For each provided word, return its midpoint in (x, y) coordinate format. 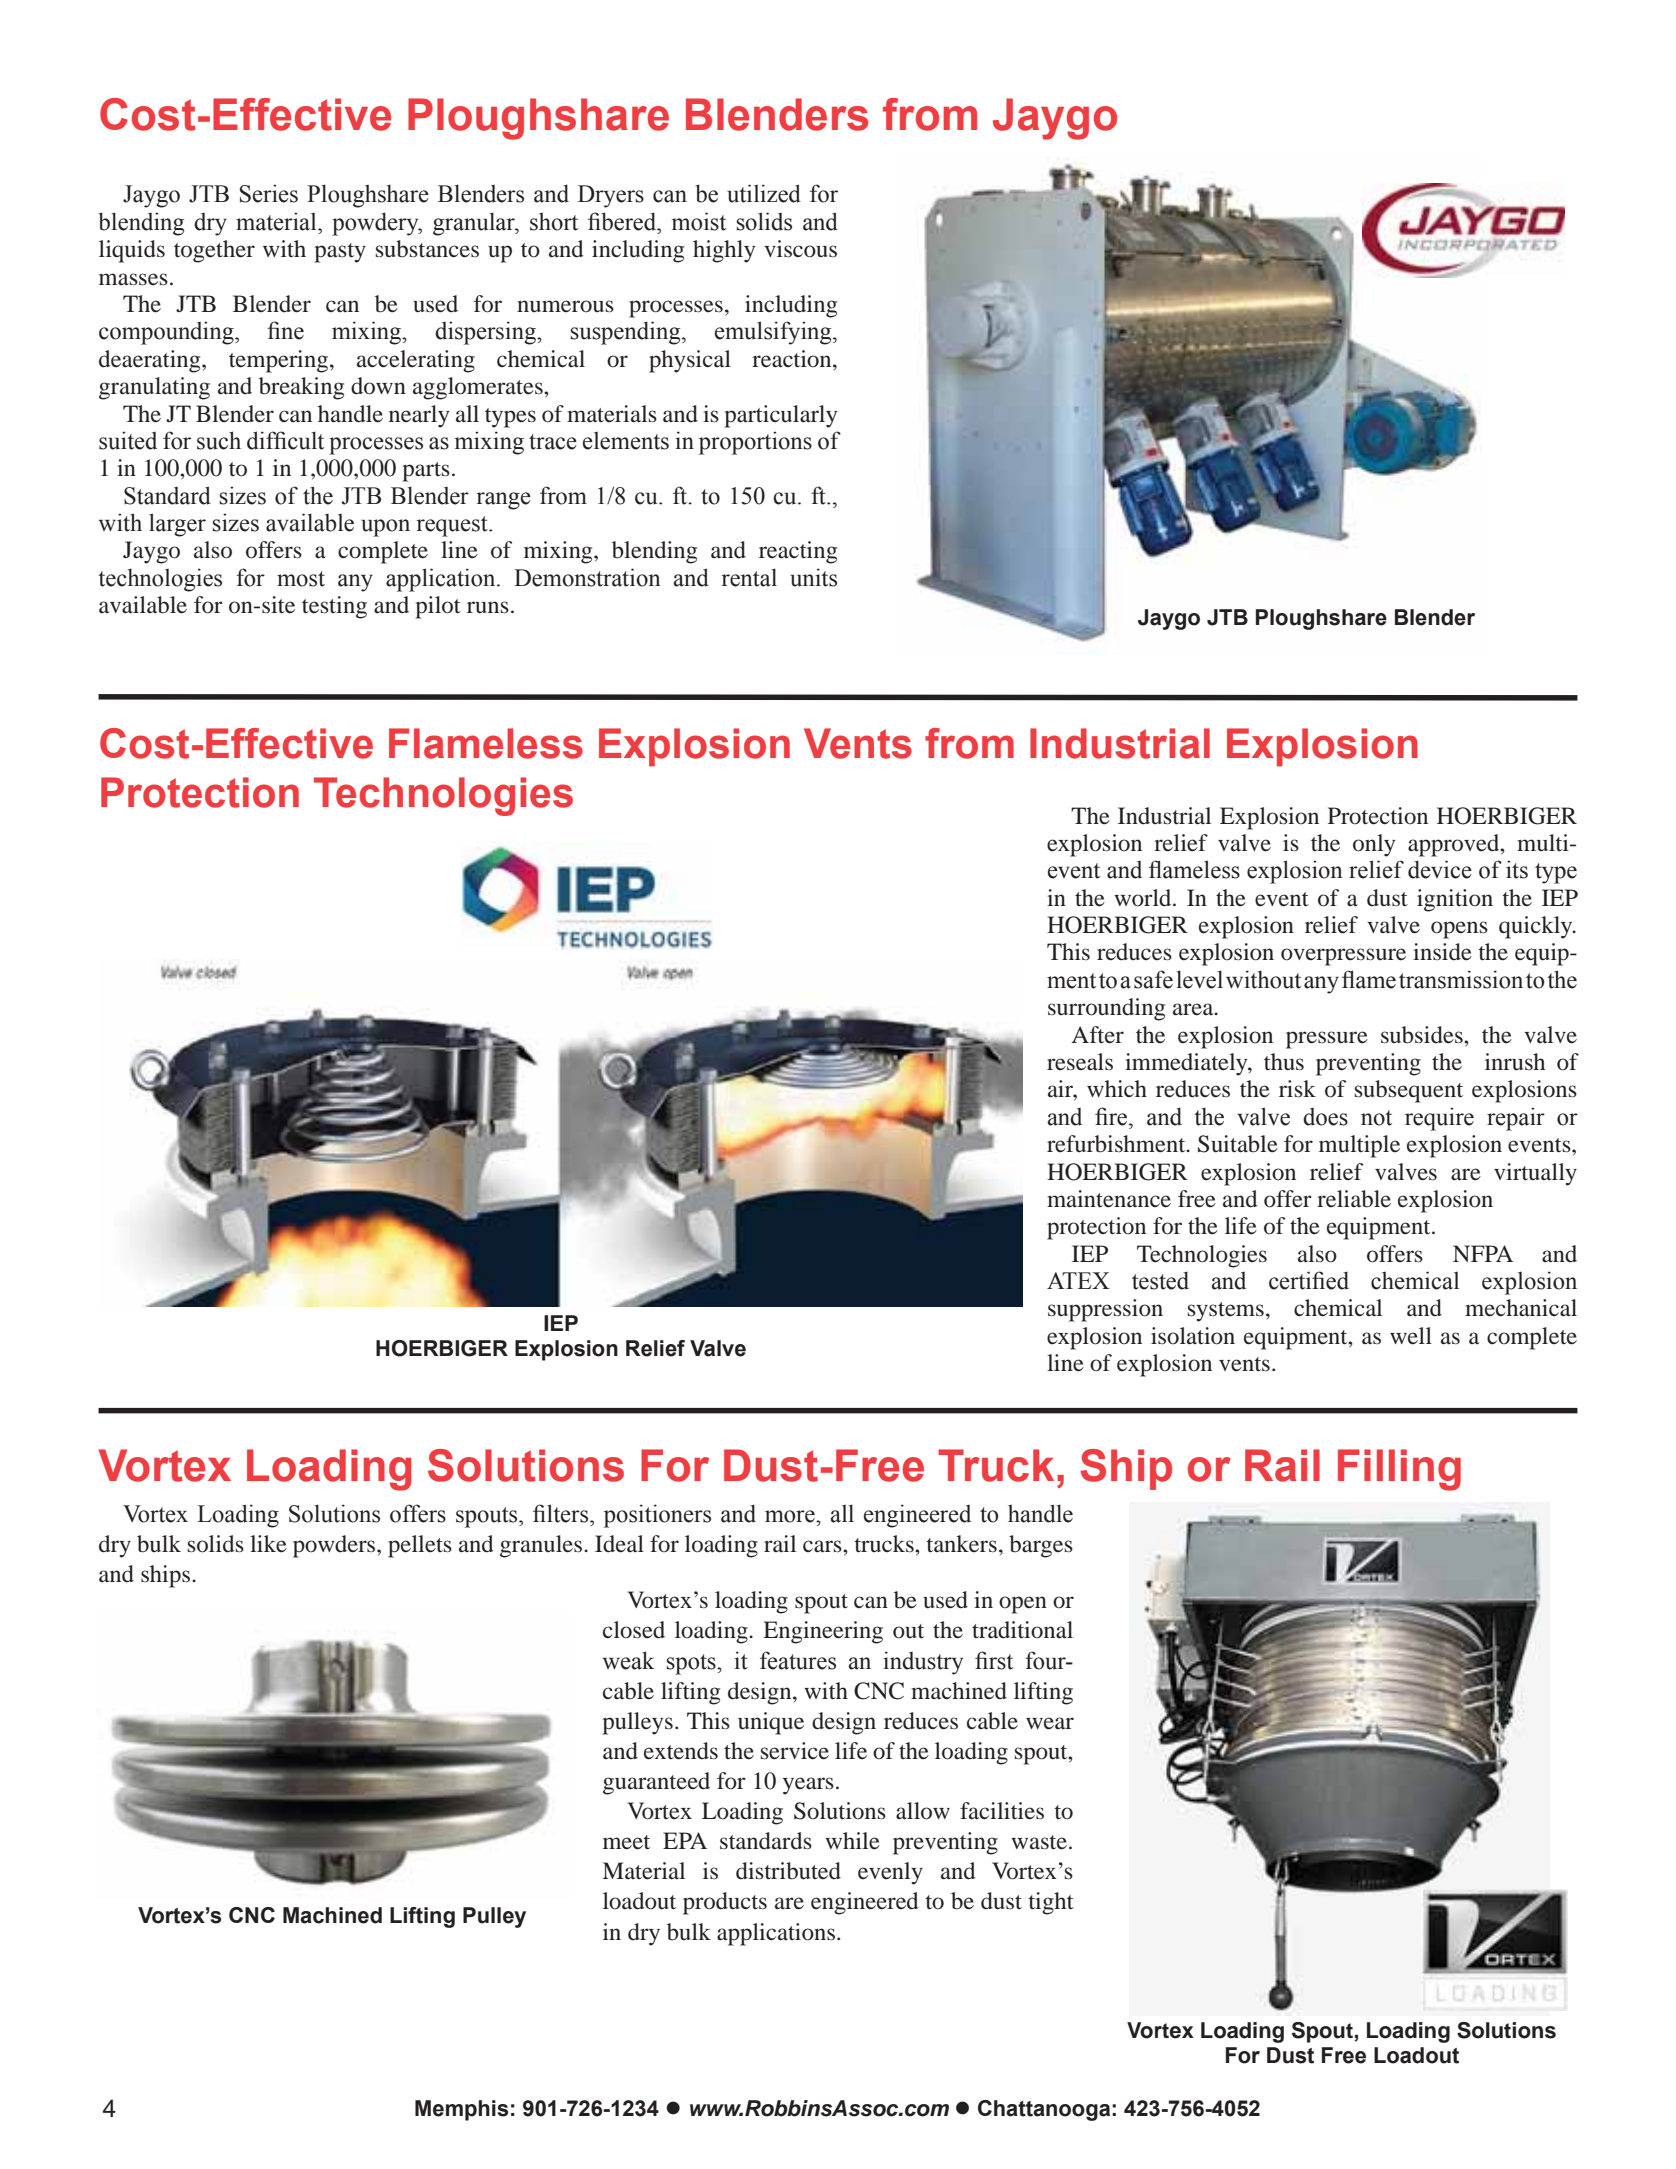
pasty (340, 253)
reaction (793, 359)
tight (1051, 1903)
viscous (800, 249)
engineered (864, 1903)
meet (626, 1842)
